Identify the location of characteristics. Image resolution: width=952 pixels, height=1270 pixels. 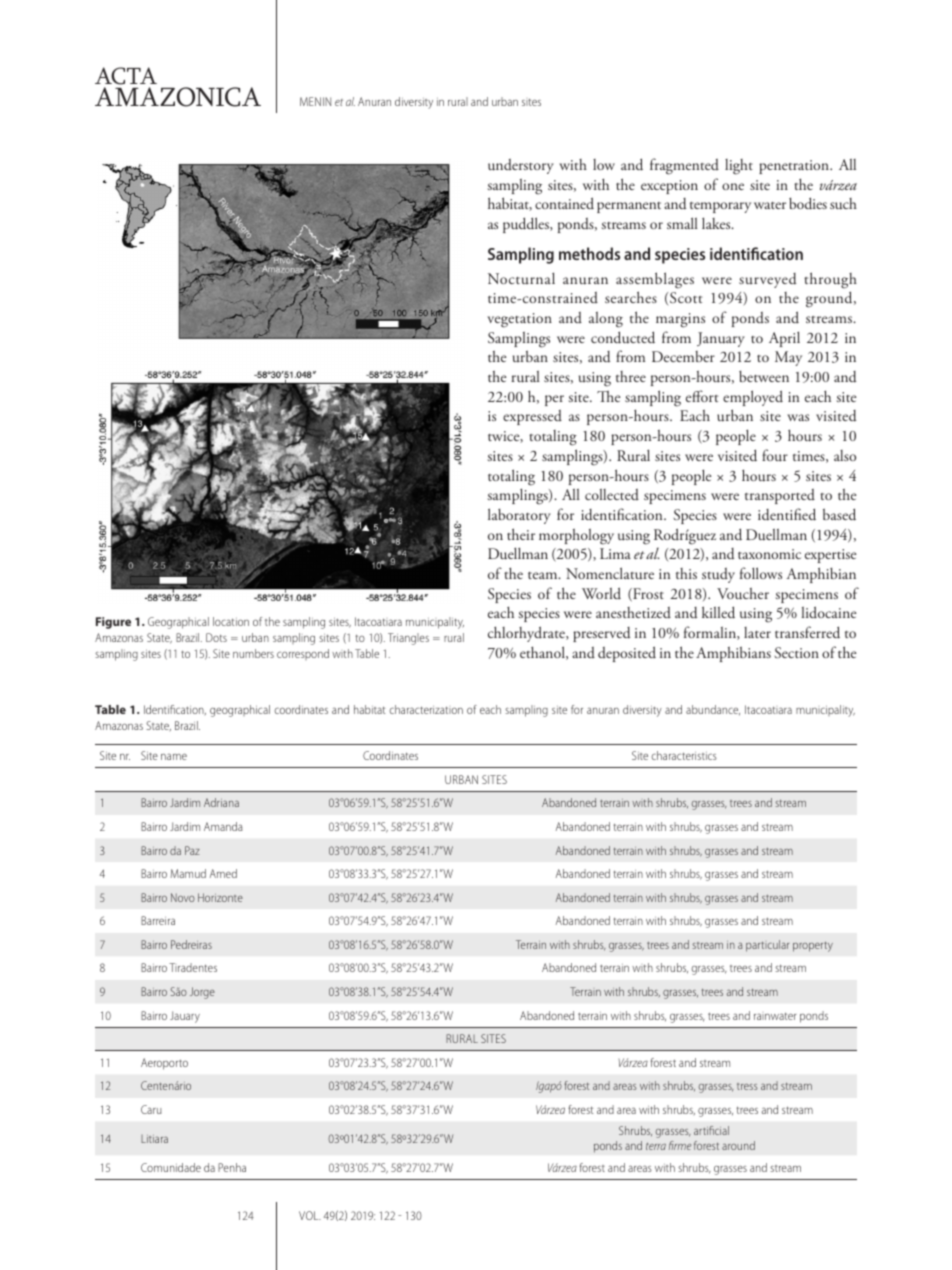
(684, 755).
